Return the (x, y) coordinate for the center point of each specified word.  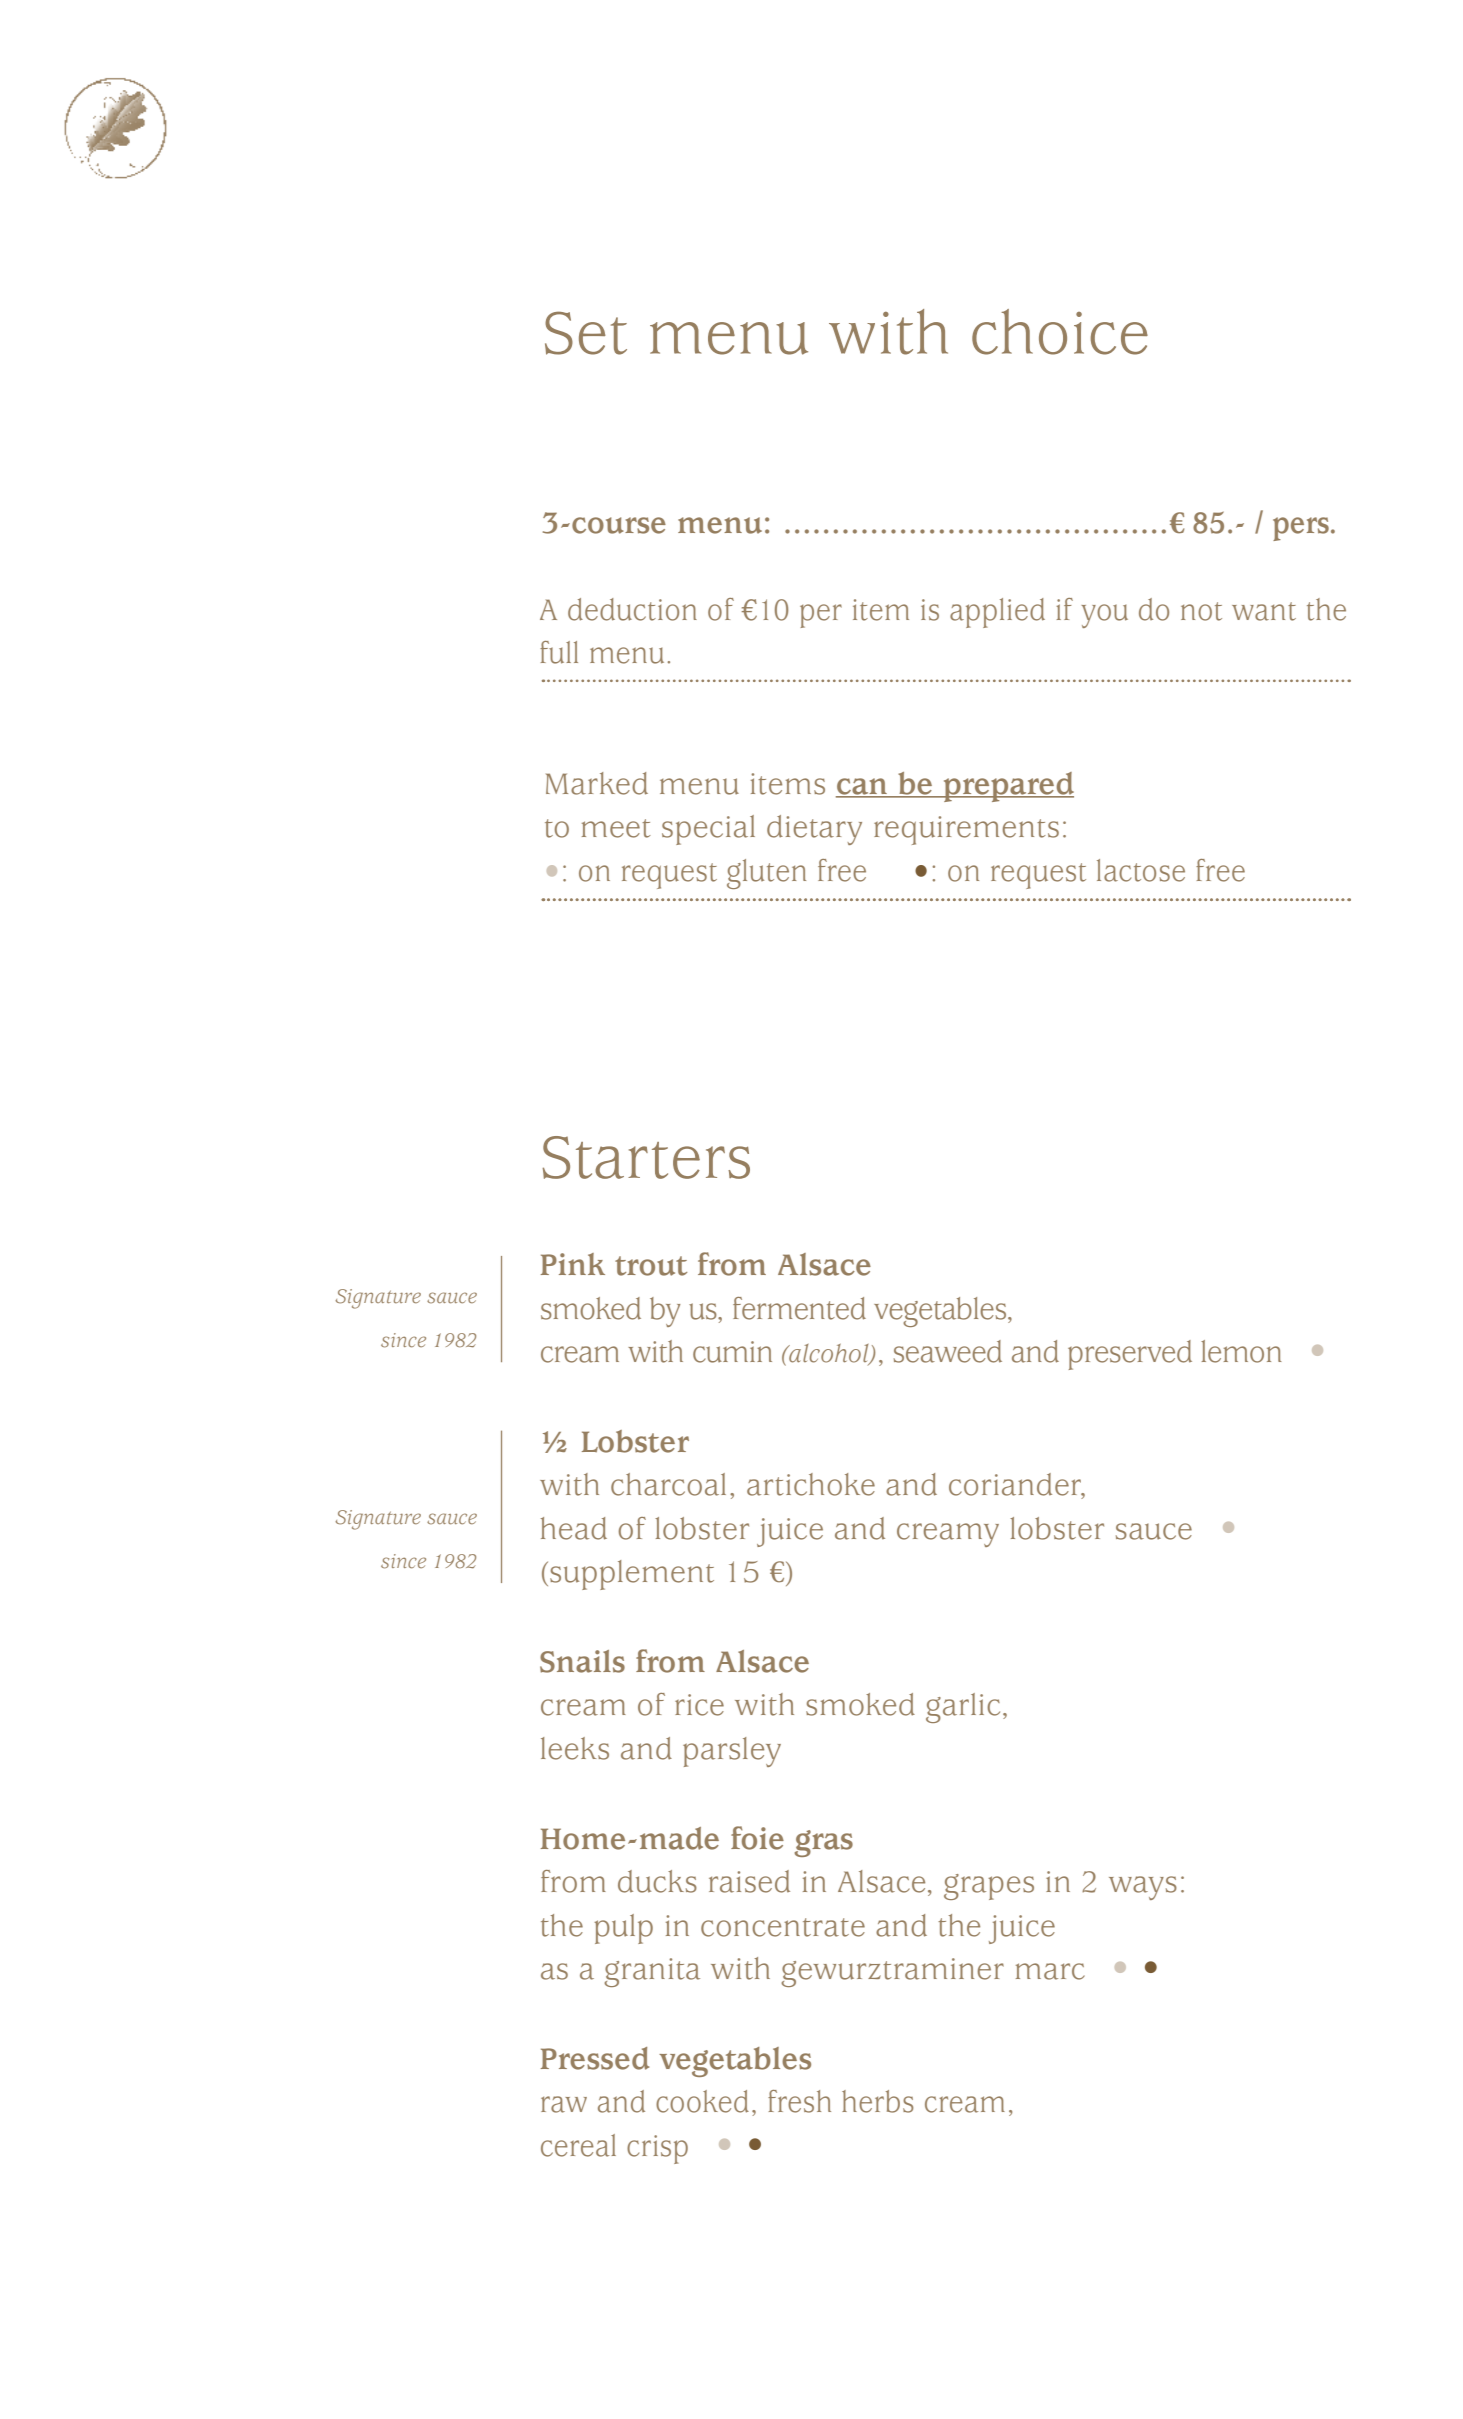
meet (616, 828)
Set (586, 333)
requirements (966, 830)
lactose (1141, 870)
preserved (1130, 1355)
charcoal (668, 1484)
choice (1060, 332)
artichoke (811, 1484)
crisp (657, 2149)
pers (1301, 529)
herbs (877, 2101)
